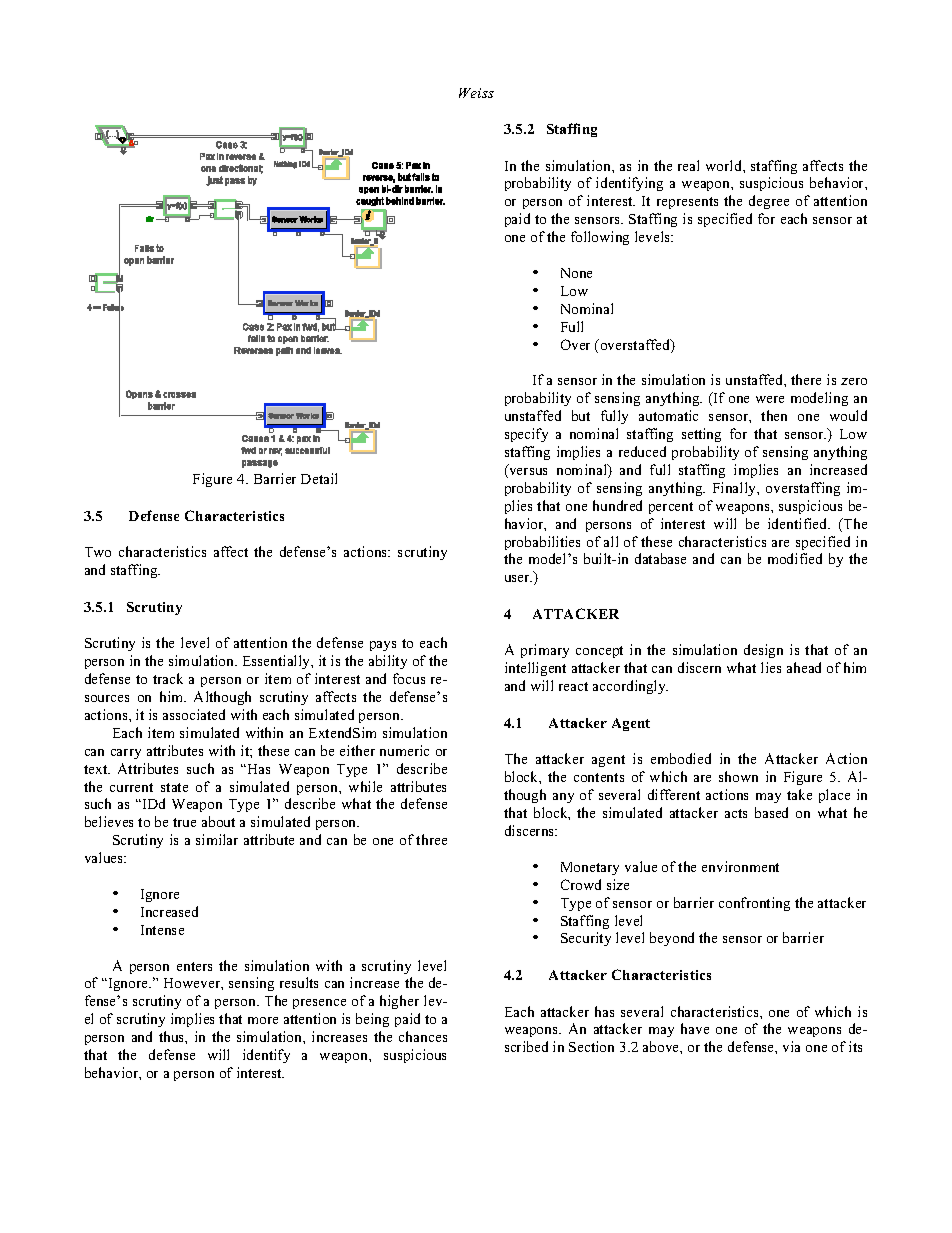  Describe the element at coordinates (600, 238) in the page. I see `following` at that location.
